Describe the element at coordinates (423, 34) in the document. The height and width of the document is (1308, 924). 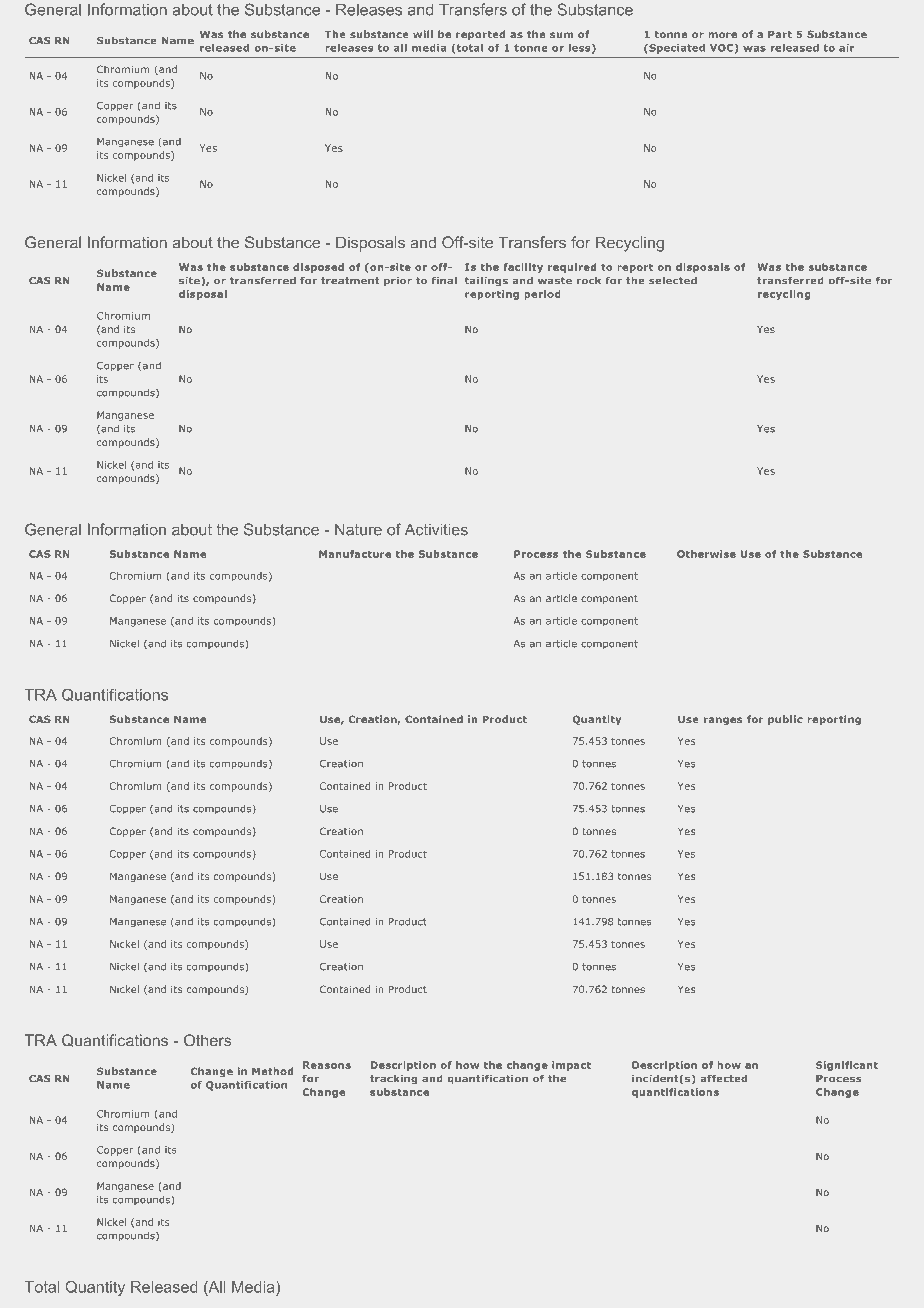
I see `will` at that location.
